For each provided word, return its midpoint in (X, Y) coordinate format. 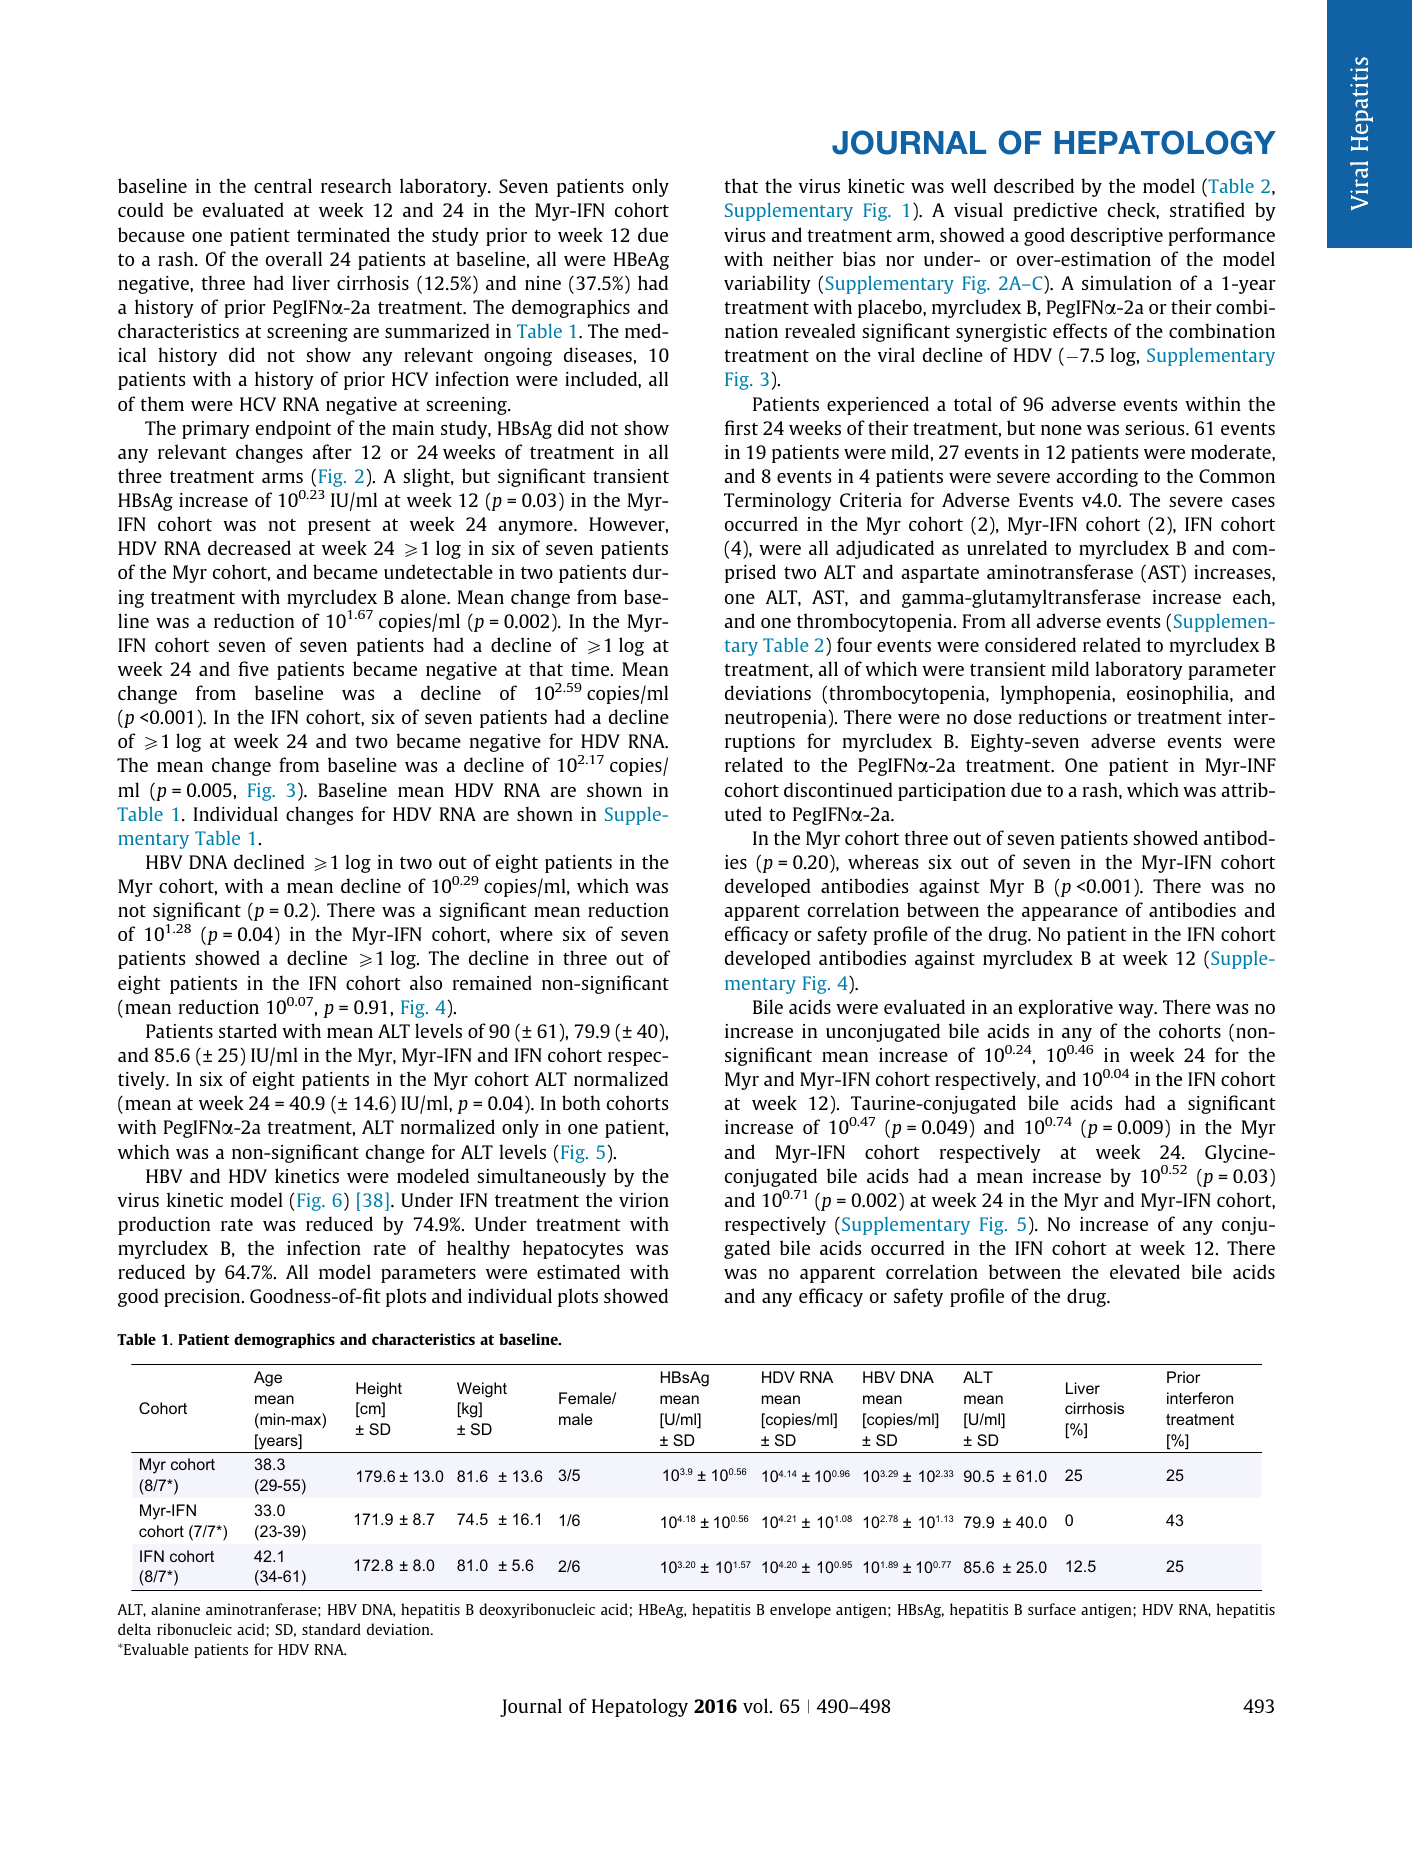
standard (331, 1629)
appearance (1070, 914)
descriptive (1117, 236)
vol (755, 1705)
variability (767, 284)
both (581, 1102)
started (248, 1030)
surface (1052, 1609)
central (283, 185)
